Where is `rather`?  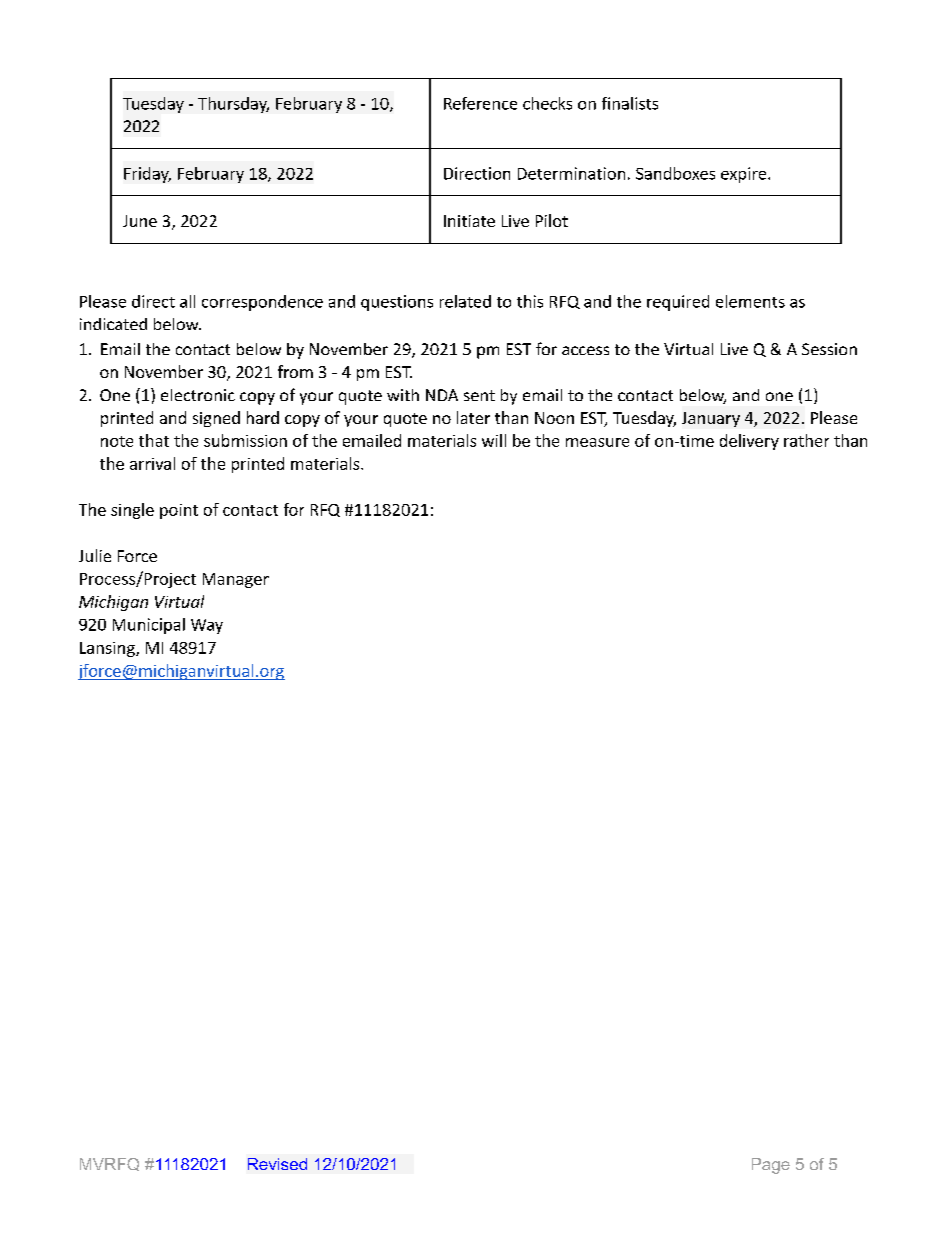 rather is located at coordinates (806, 440).
